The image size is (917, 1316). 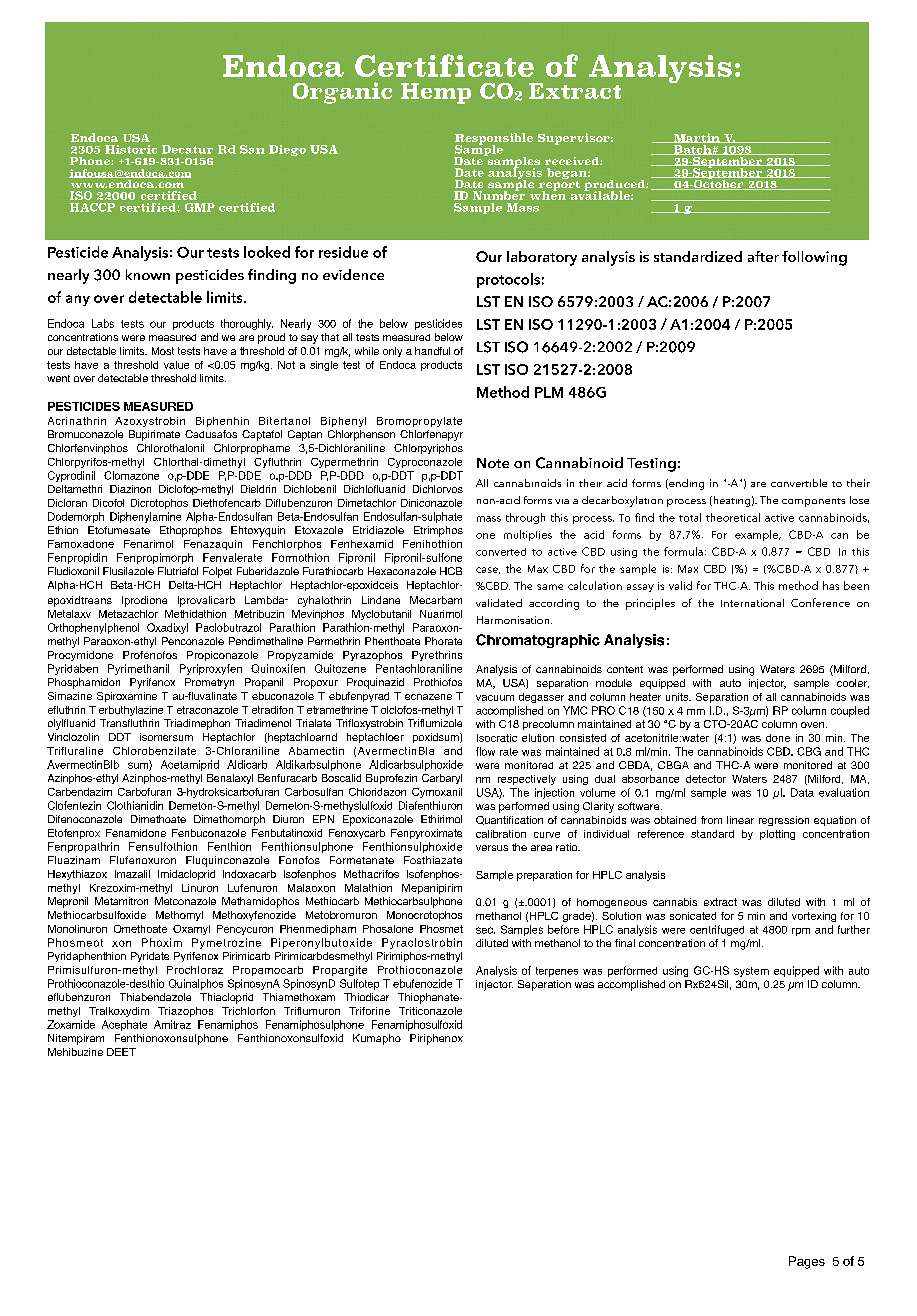 What do you see at coordinates (368, 888) in the document?
I see `Malathion` at bounding box center [368, 888].
